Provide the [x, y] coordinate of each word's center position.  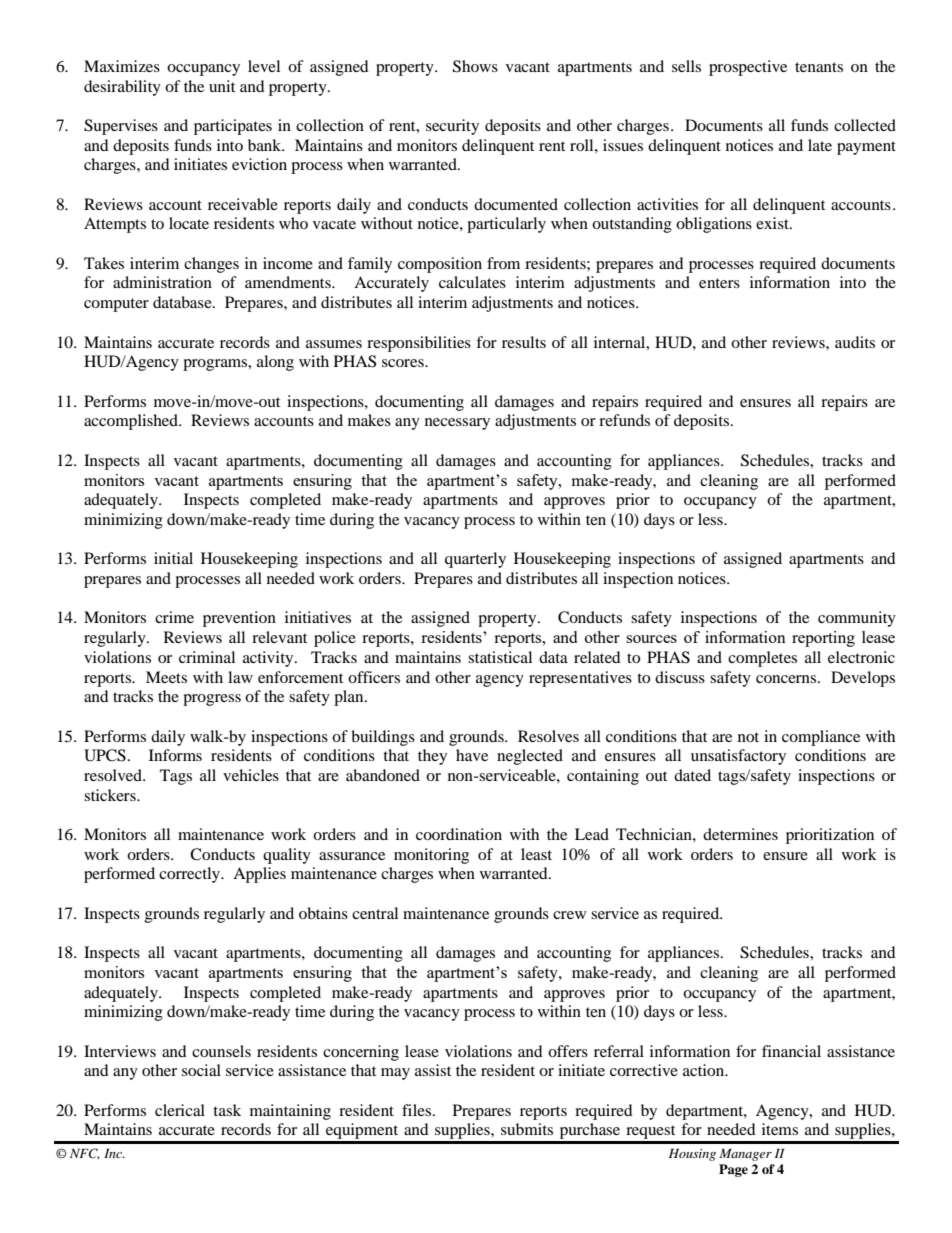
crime [174, 617]
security [452, 127]
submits [527, 1129]
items [780, 1129]
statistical [500, 657]
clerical [180, 1110]
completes [762, 659]
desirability [122, 88]
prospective [748, 68]
